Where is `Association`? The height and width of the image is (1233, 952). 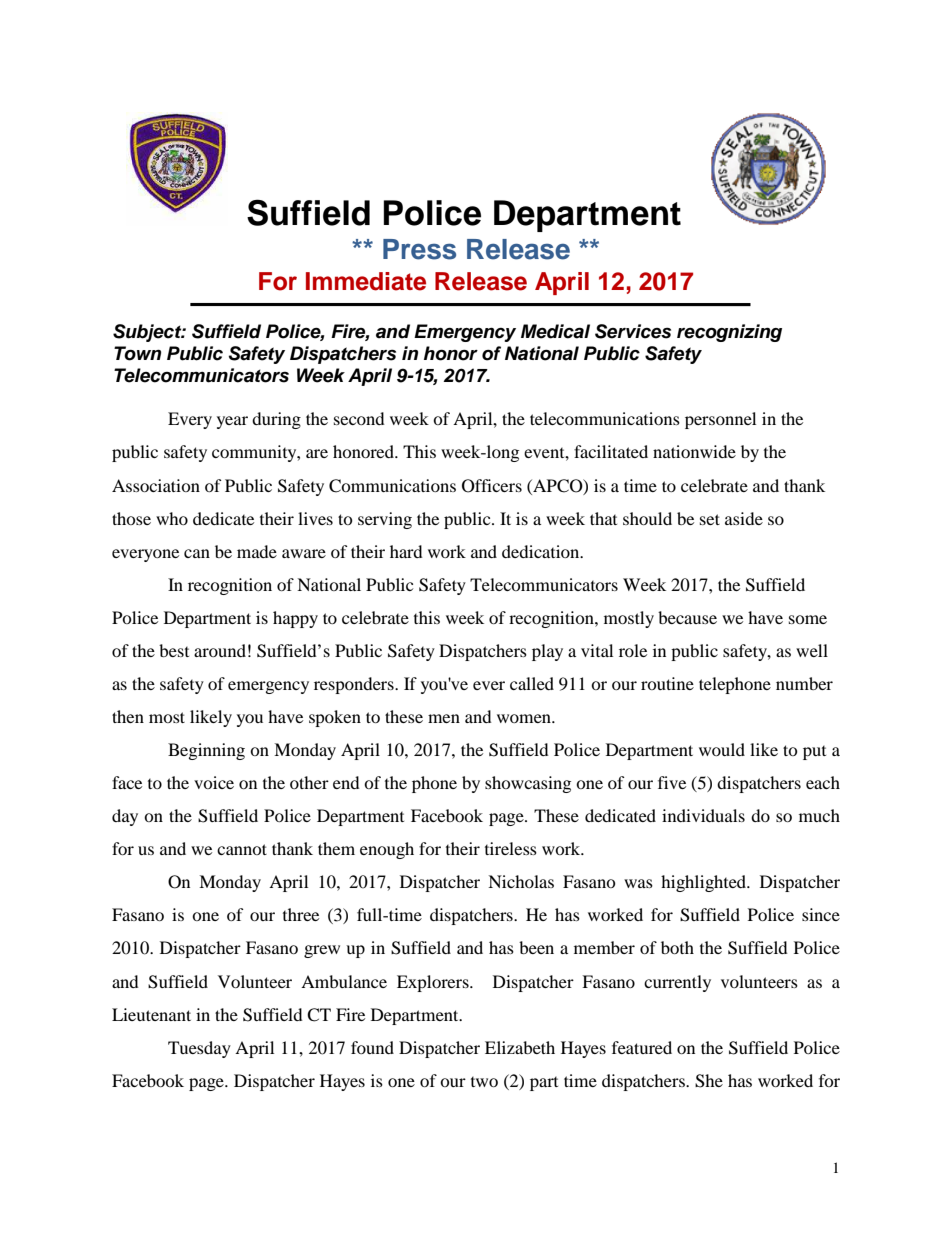
Association is located at coordinates (156, 485).
